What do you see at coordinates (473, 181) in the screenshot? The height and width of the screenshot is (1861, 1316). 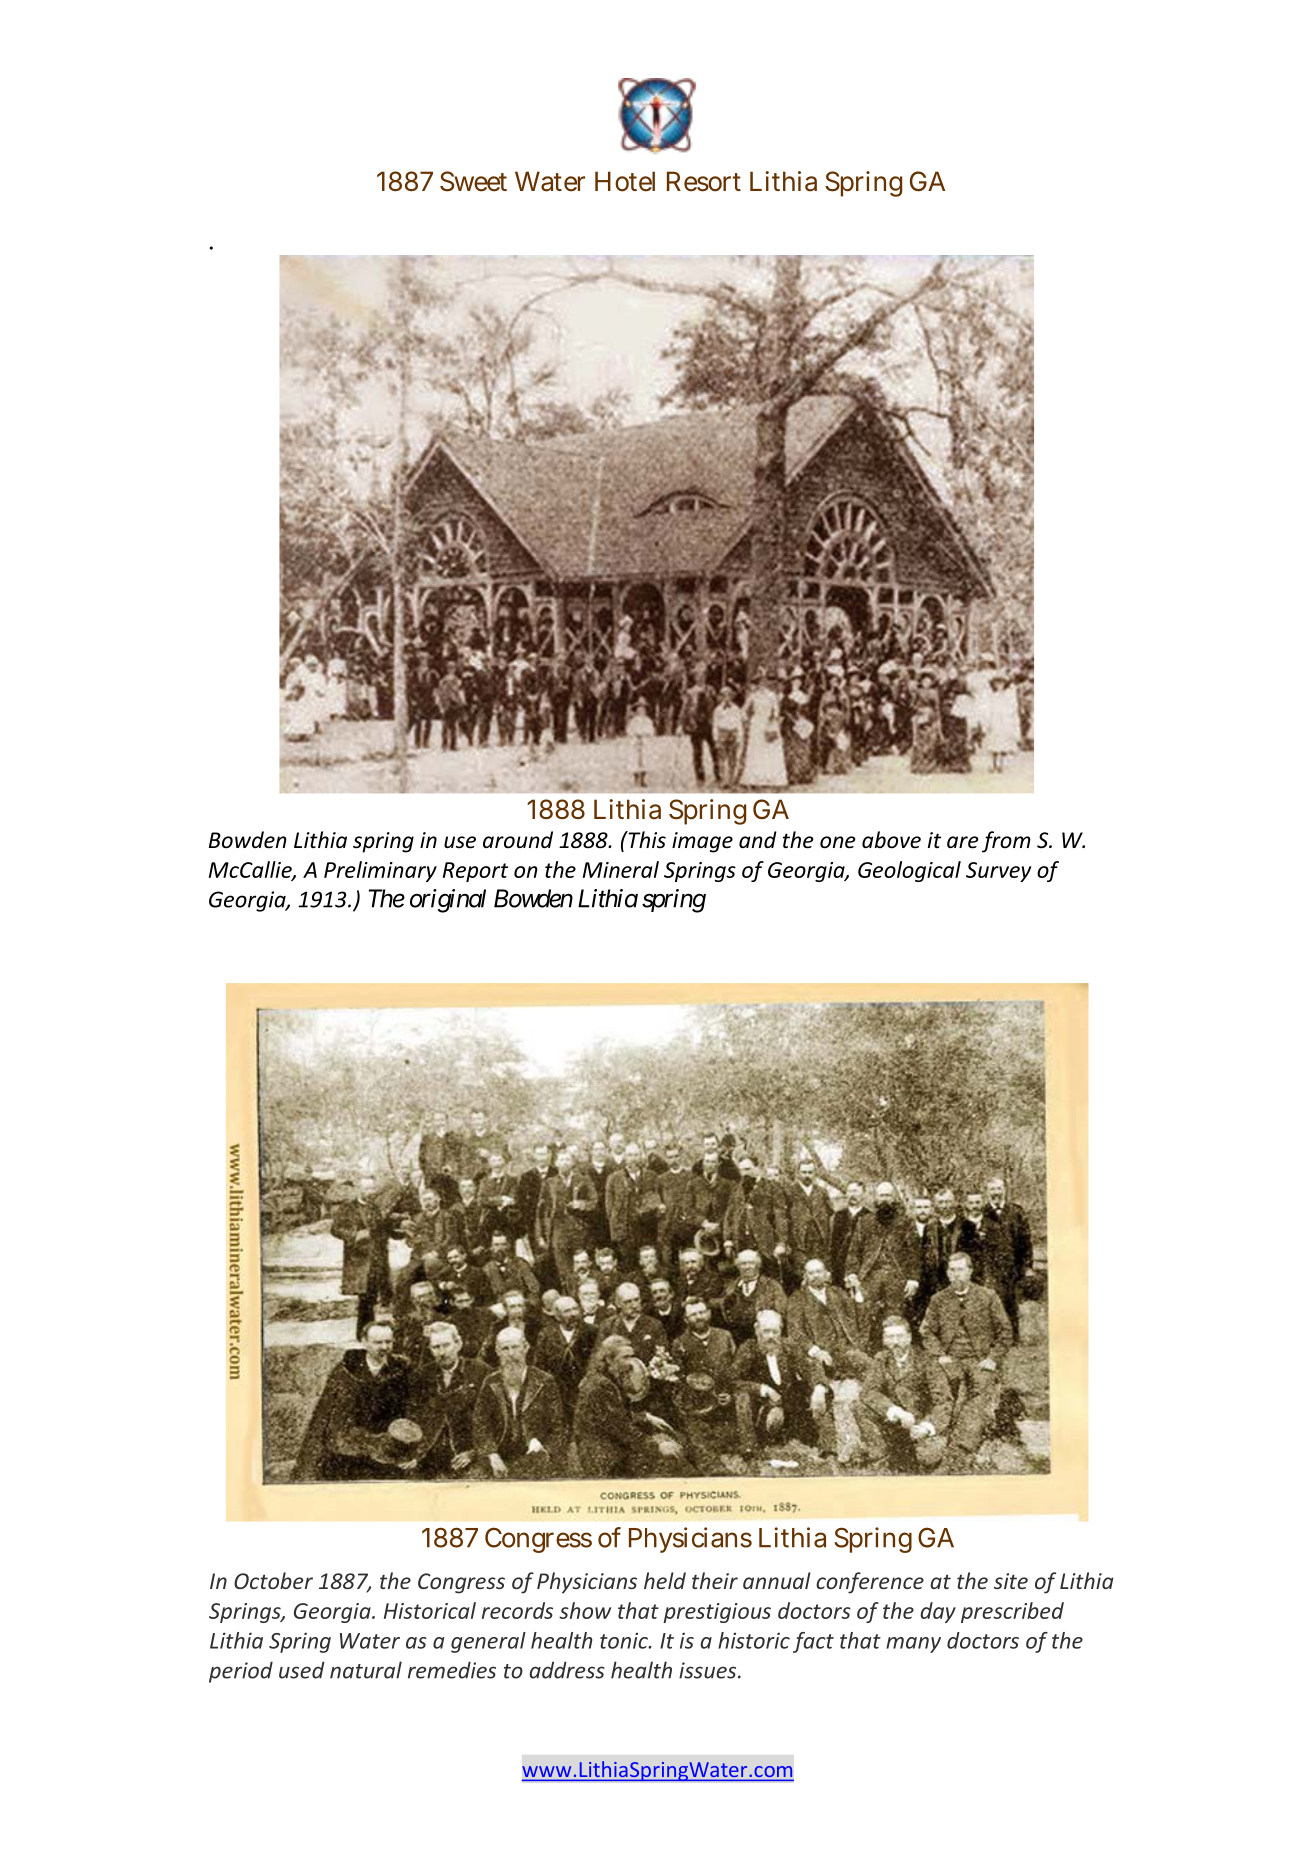 I see `Sweet` at bounding box center [473, 181].
